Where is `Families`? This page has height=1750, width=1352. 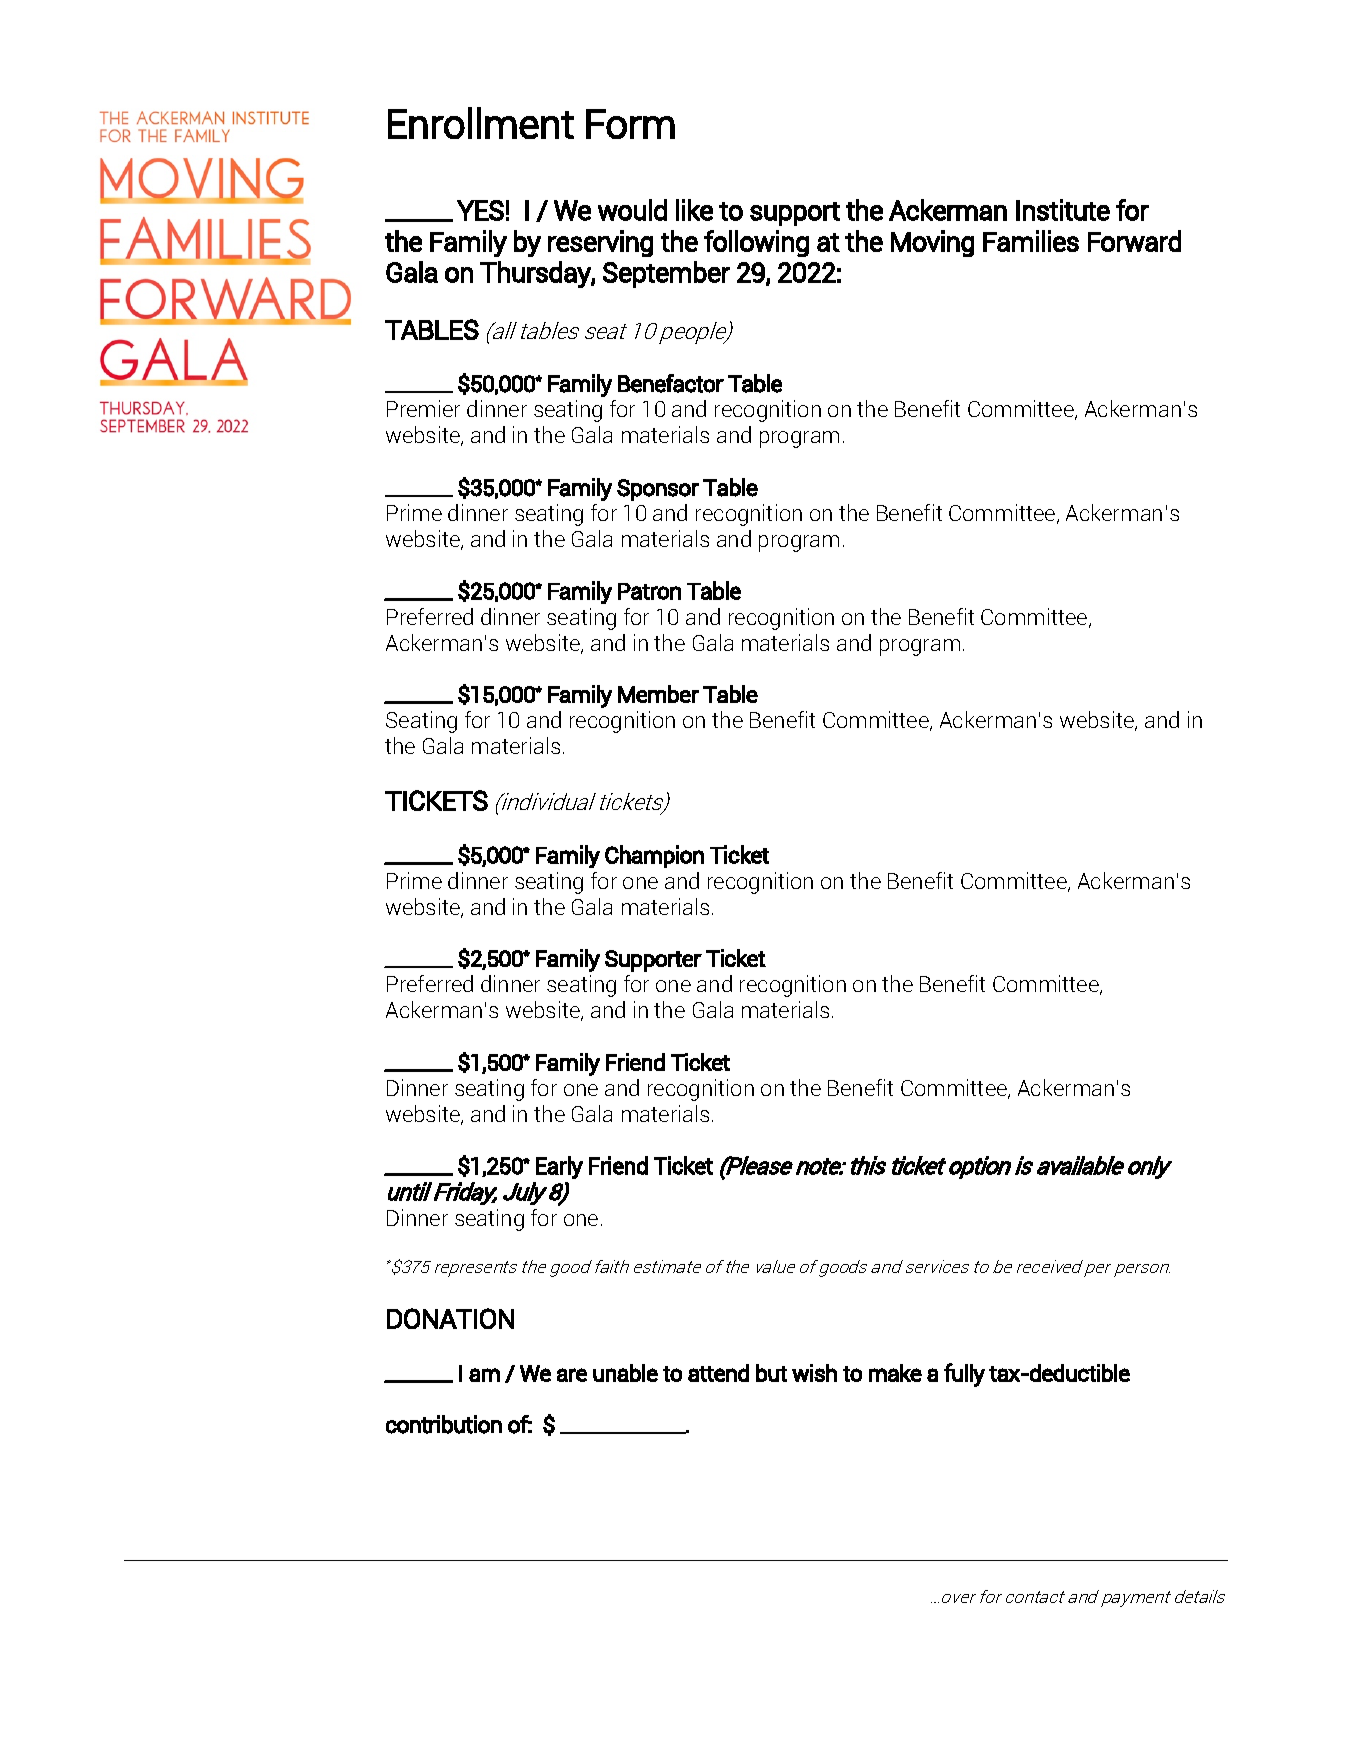 Families is located at coordinates (1031, 241).
